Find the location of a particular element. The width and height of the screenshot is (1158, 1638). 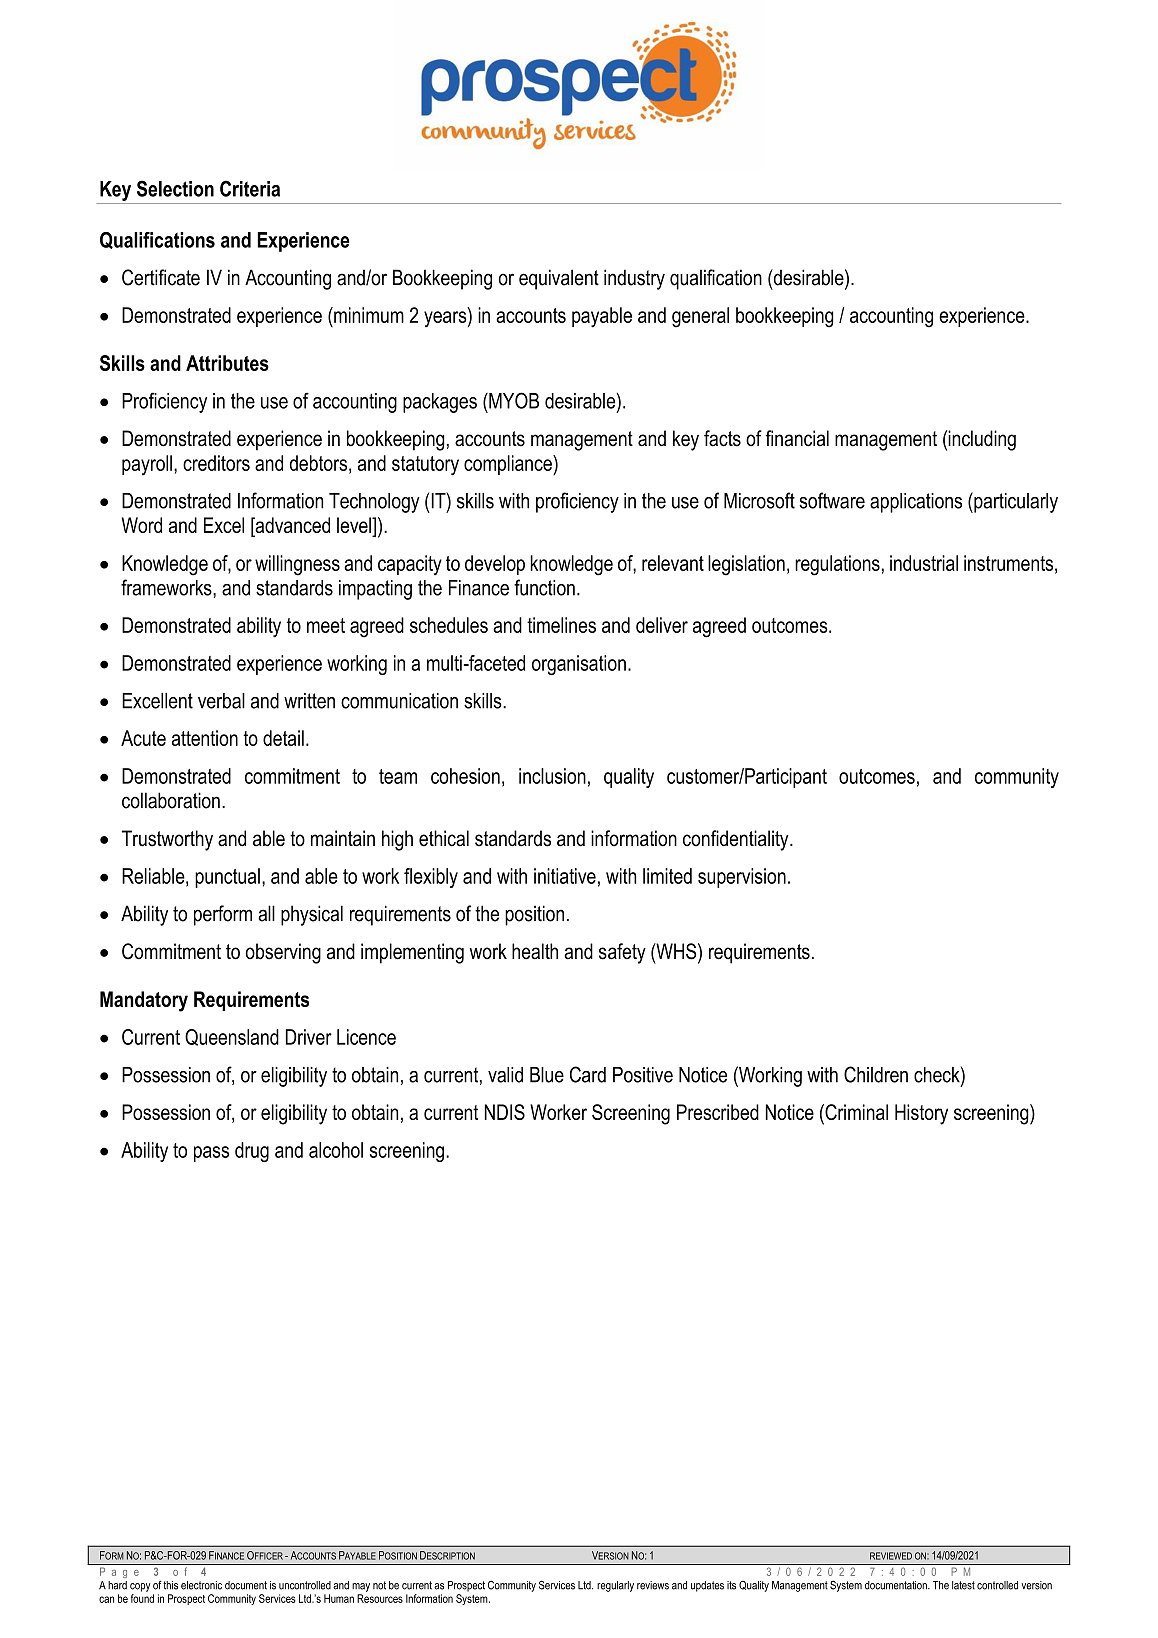

Blue is located at coordinates (547, 1075).
